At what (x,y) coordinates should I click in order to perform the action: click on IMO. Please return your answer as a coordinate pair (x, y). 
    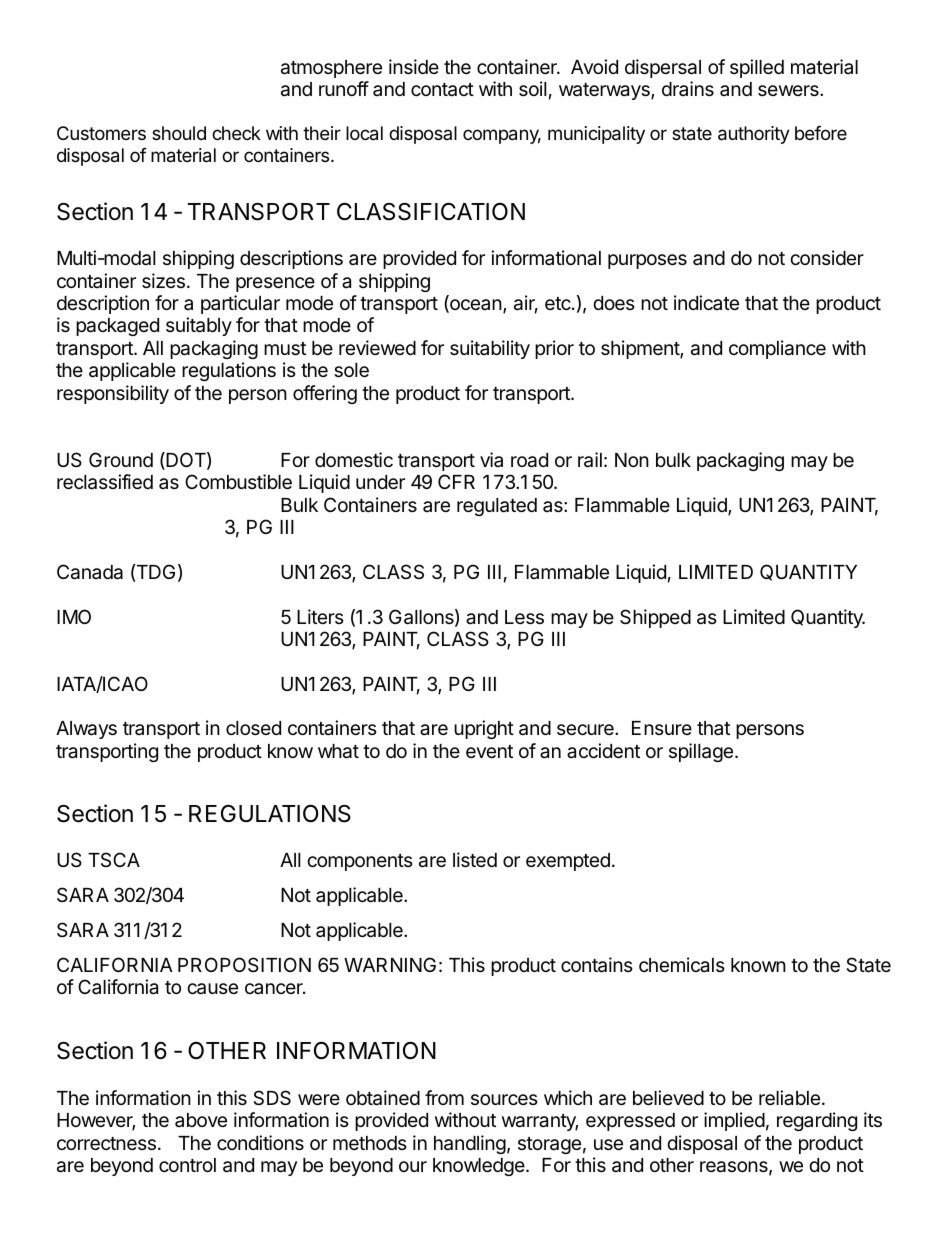
    Looking at the image, I should click on (74, 616).
